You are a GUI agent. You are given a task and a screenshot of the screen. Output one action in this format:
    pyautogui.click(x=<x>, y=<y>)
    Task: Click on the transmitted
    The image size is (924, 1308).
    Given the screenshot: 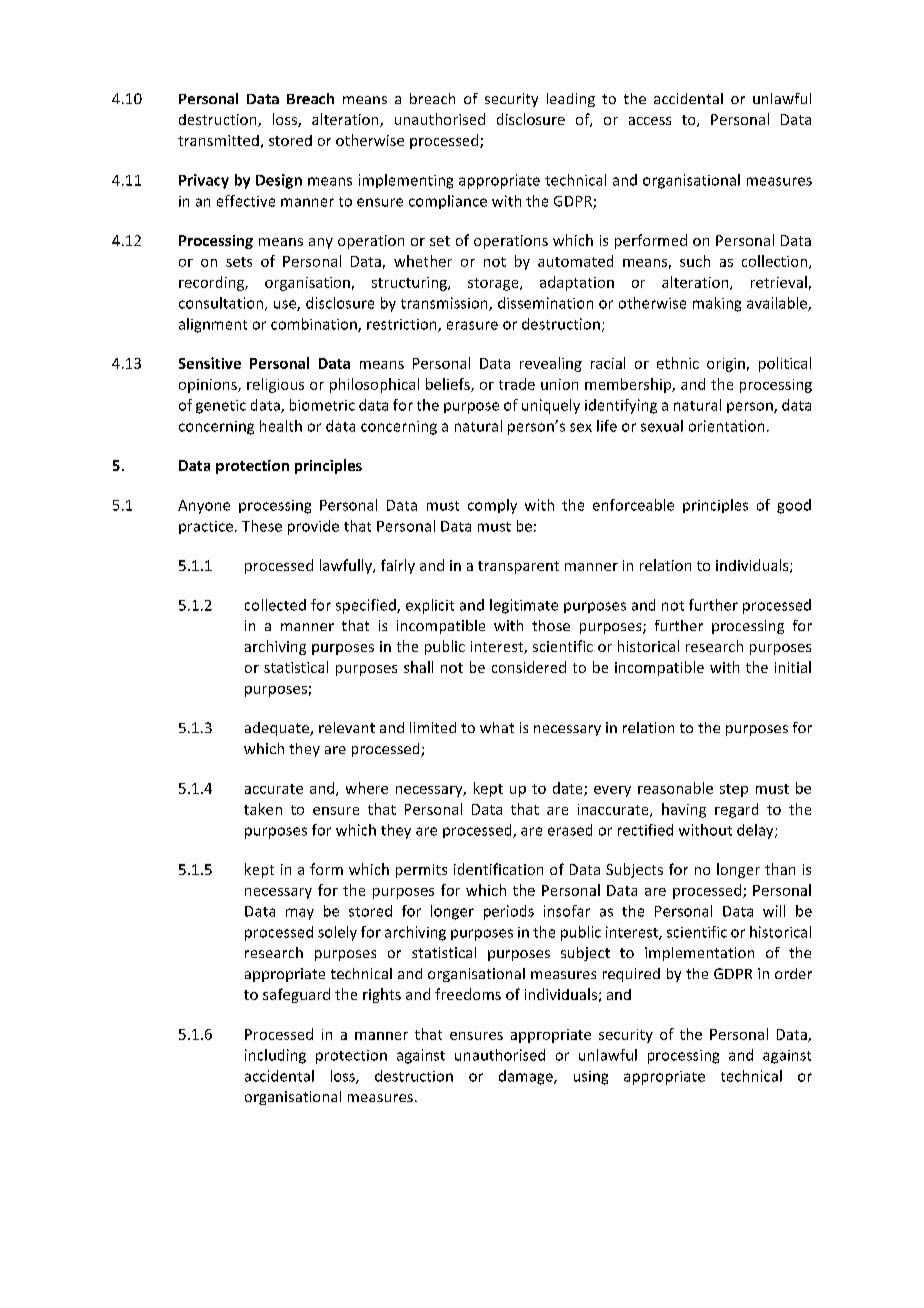 What is the action you would take?
    pyautogui.click(x=218, y=140)
